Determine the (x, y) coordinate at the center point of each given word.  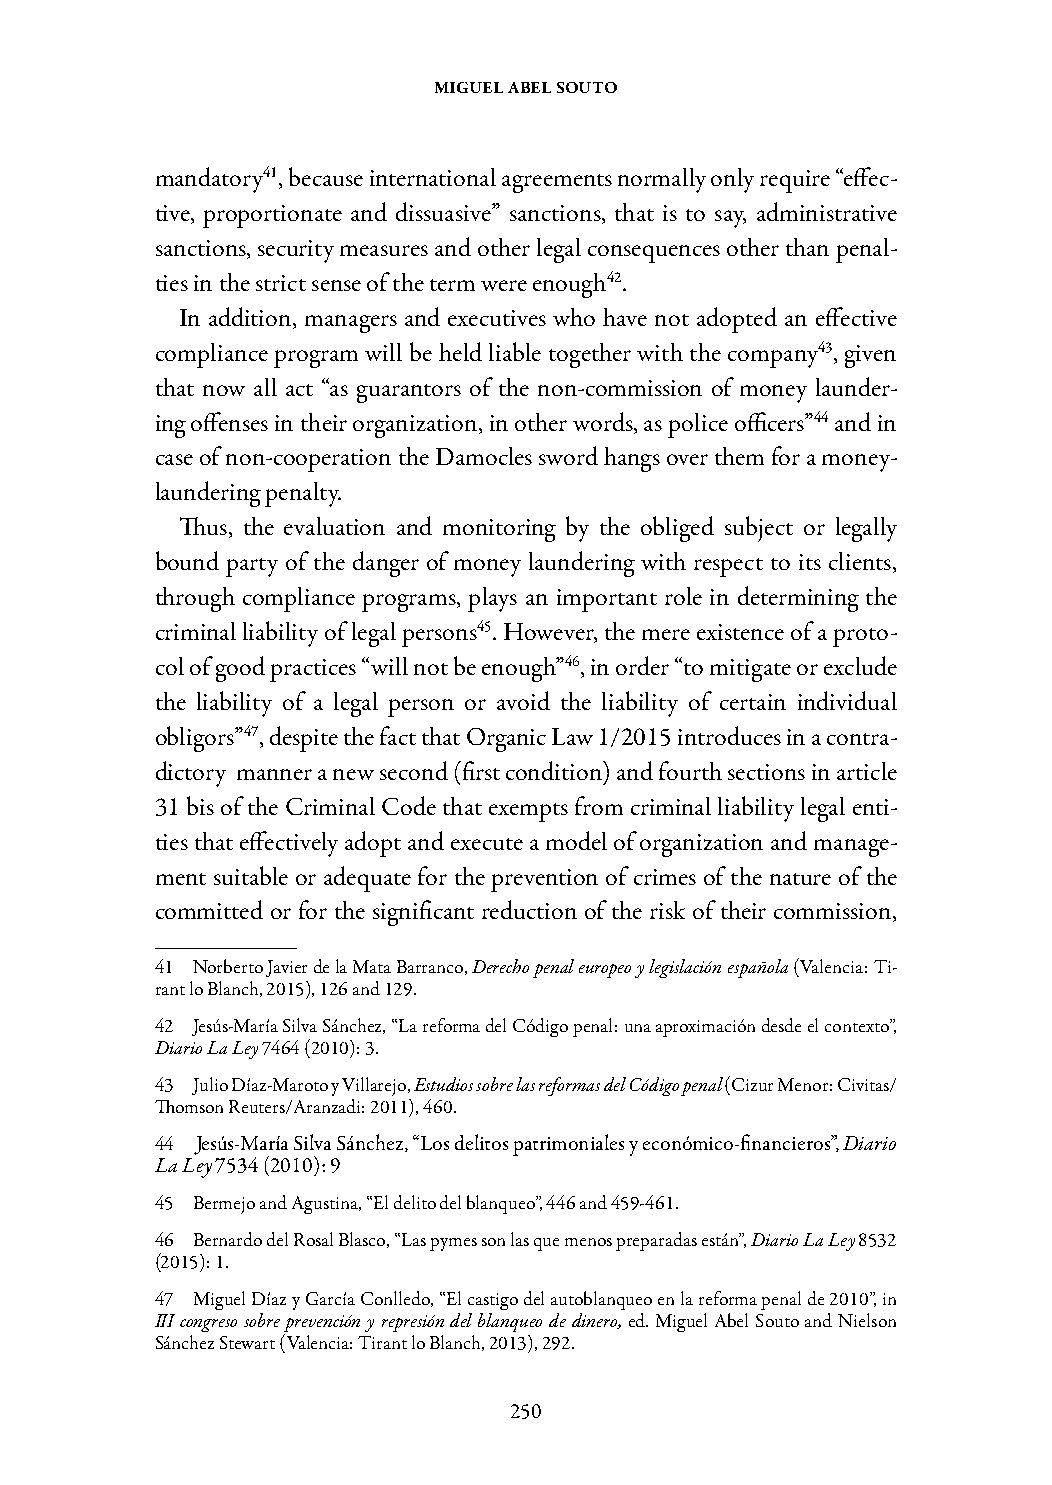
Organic (506, 740)
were (504, 285)
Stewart (247, 1342)
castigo (493, 1301)
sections (766, 772)
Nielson (867, 1320)
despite (304, 739)
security (296, 251)
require (795, 181)
